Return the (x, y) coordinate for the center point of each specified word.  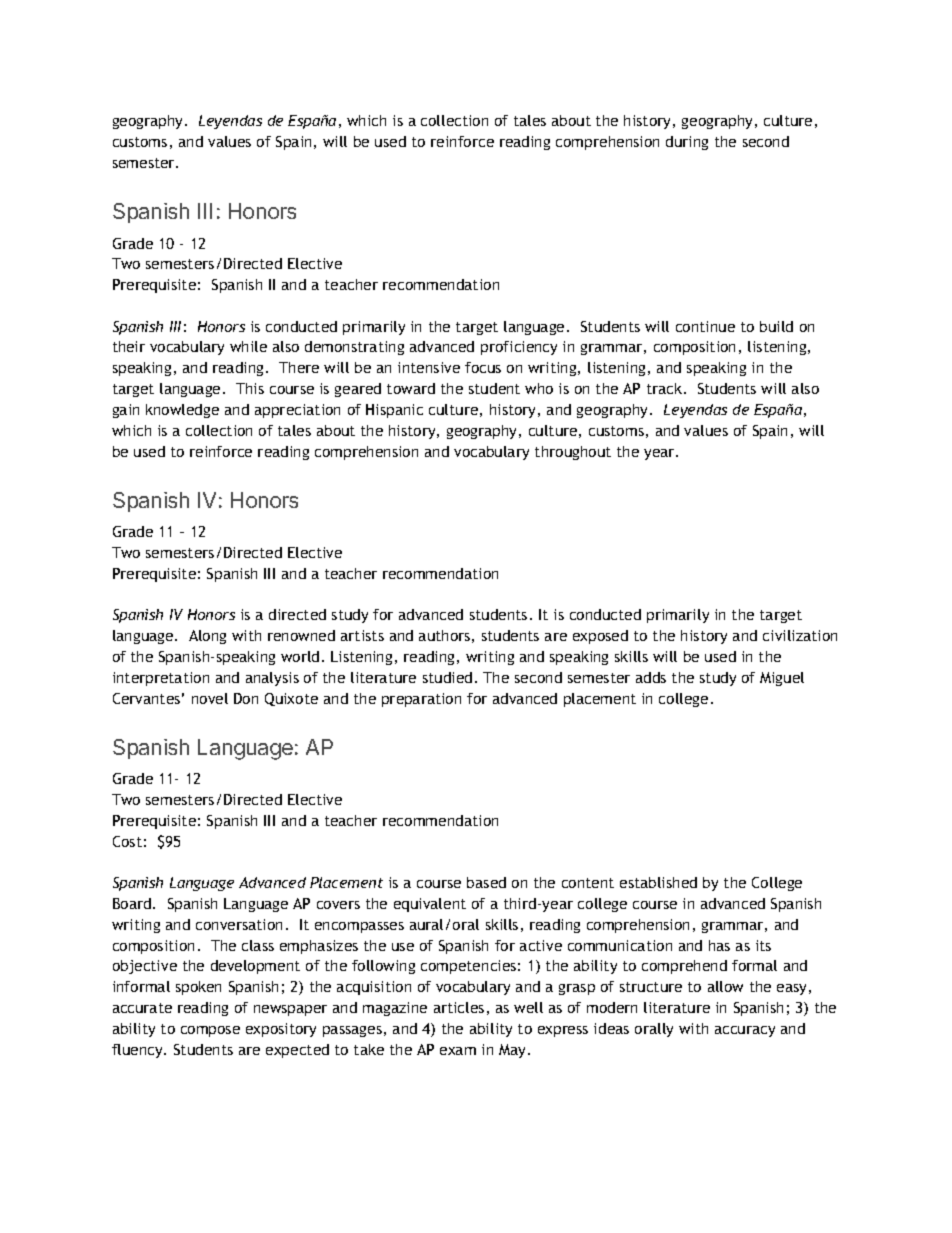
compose (210, 1031)
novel (210, 698)
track (666, 388)
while (248, 346)
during (687, 143)
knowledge (182, 411)
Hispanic (394, 411)
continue (705, 326)
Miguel (782, 679)
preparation (421, 700)
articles (459, 1007)
